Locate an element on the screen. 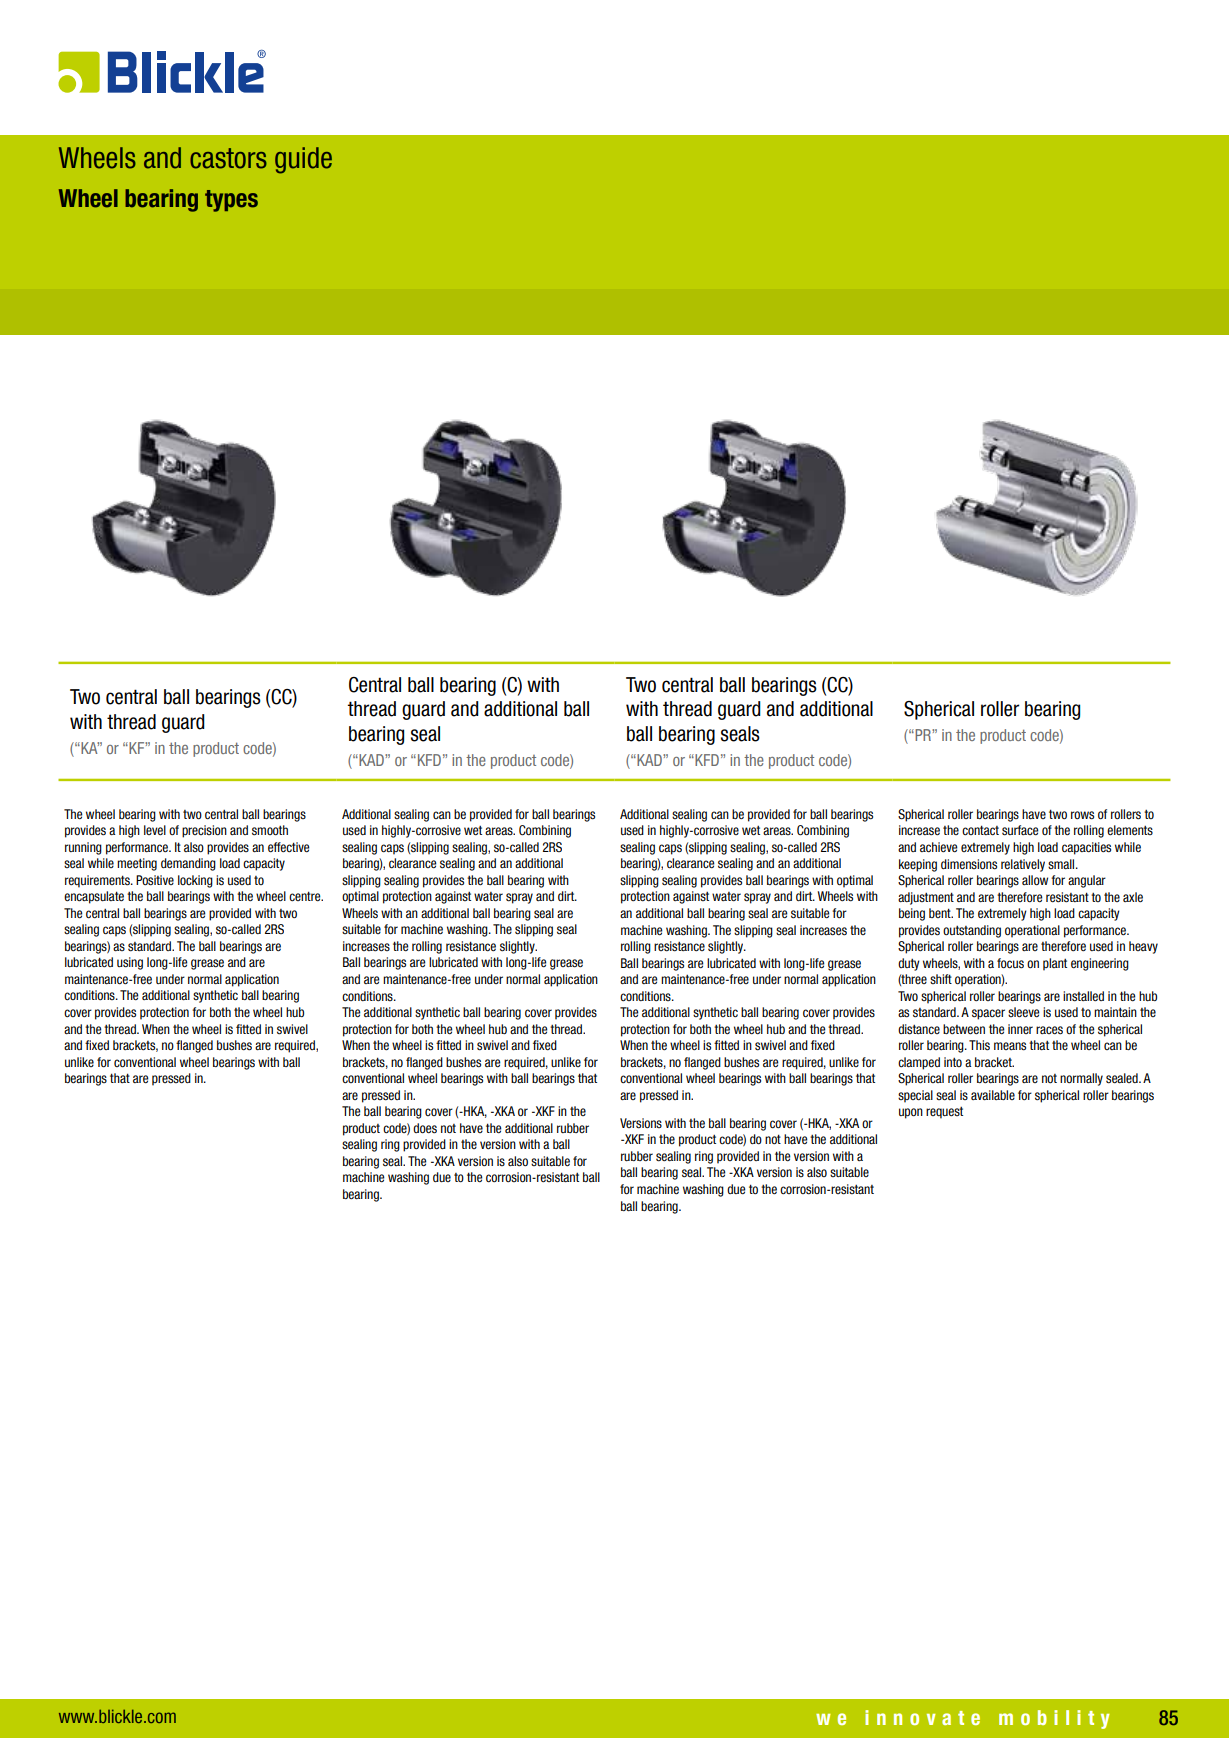  innovate is located at coordinates (922, 1717).
